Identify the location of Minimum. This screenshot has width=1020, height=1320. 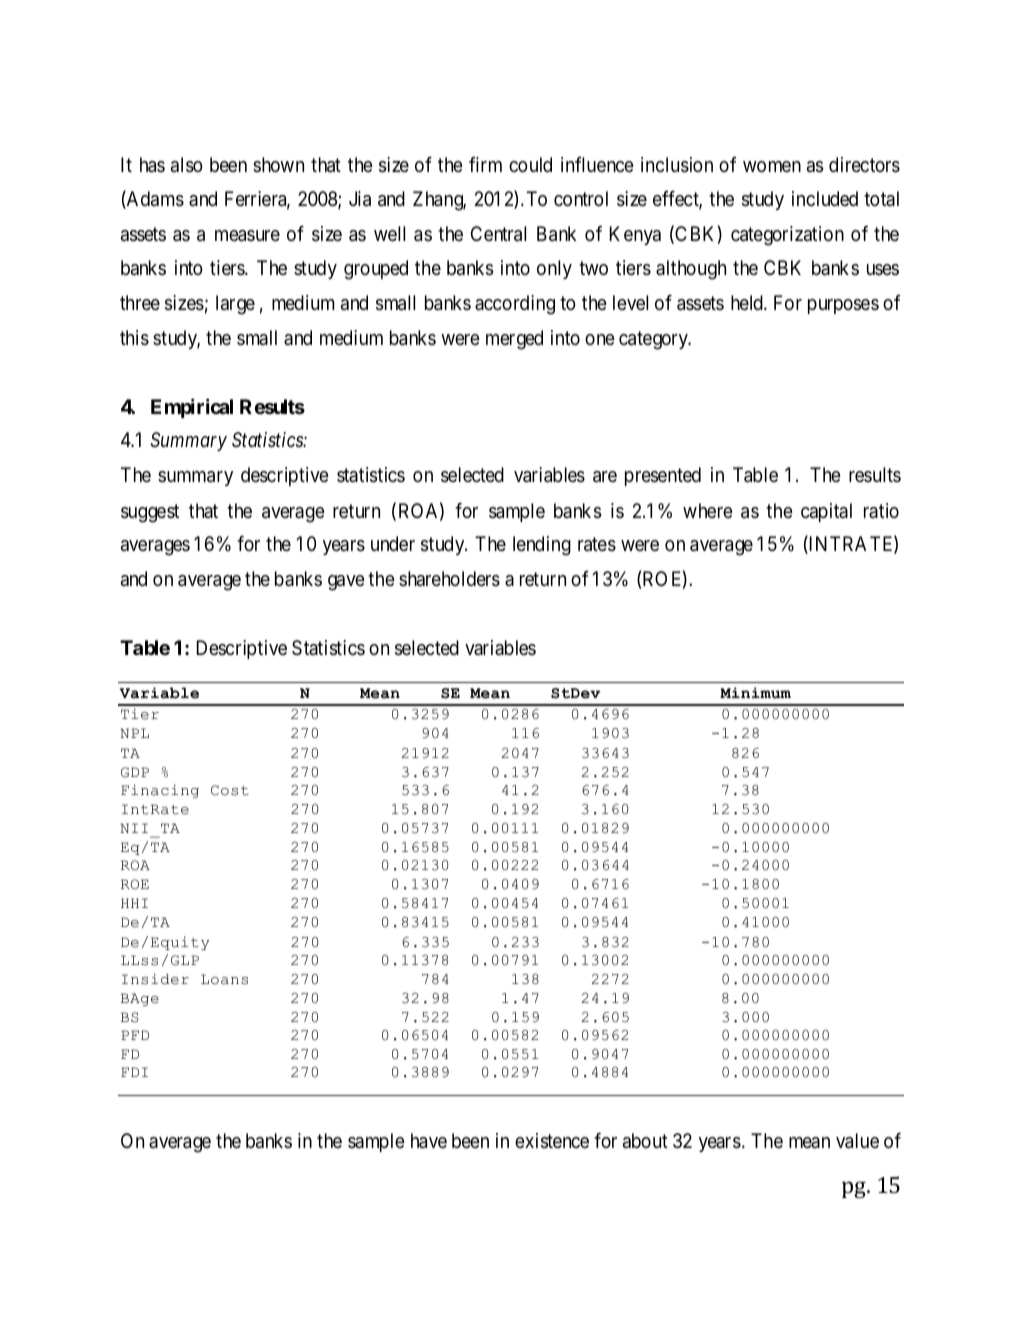
(755, 693).
